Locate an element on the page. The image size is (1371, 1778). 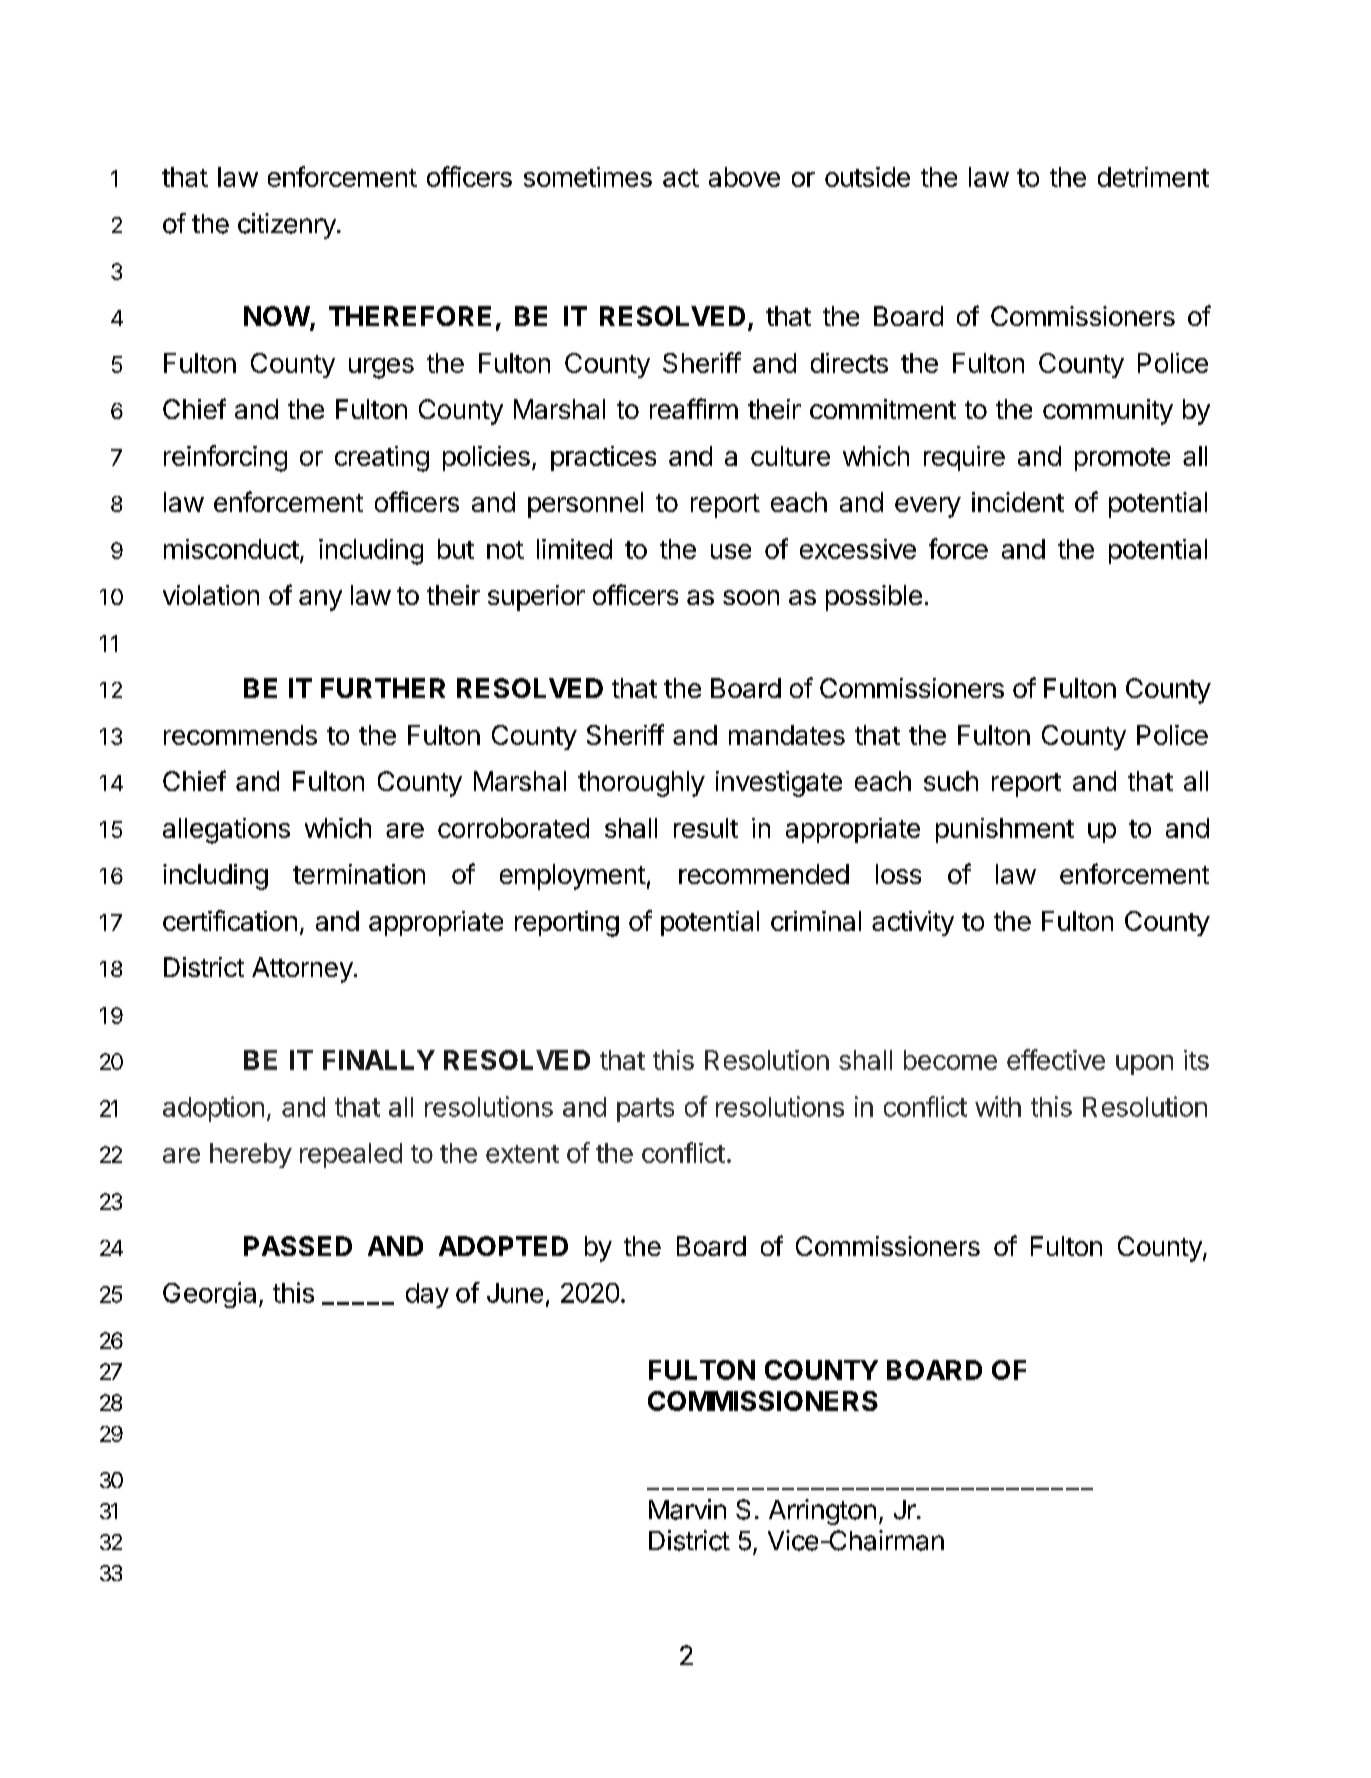
detriment is located at coordinates (1153, 177).
